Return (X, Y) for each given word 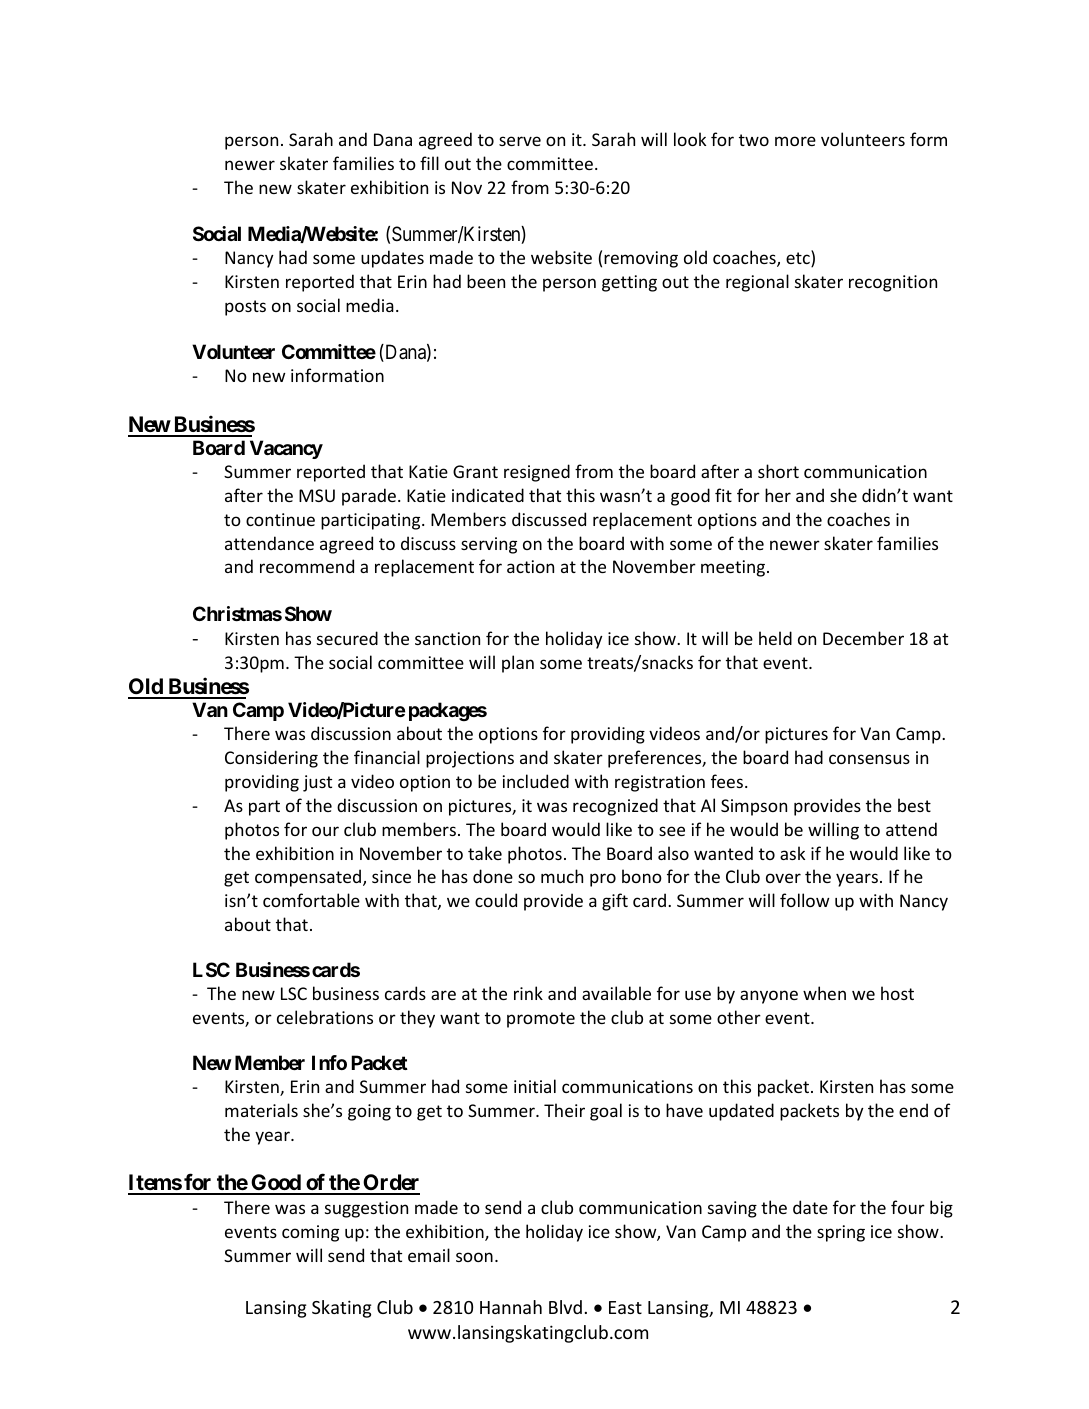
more (795, 141)
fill (429, 163)
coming (310, 1233)
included (536, 781)
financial (387, 757)
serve (520, 141)
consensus (869, 759)
